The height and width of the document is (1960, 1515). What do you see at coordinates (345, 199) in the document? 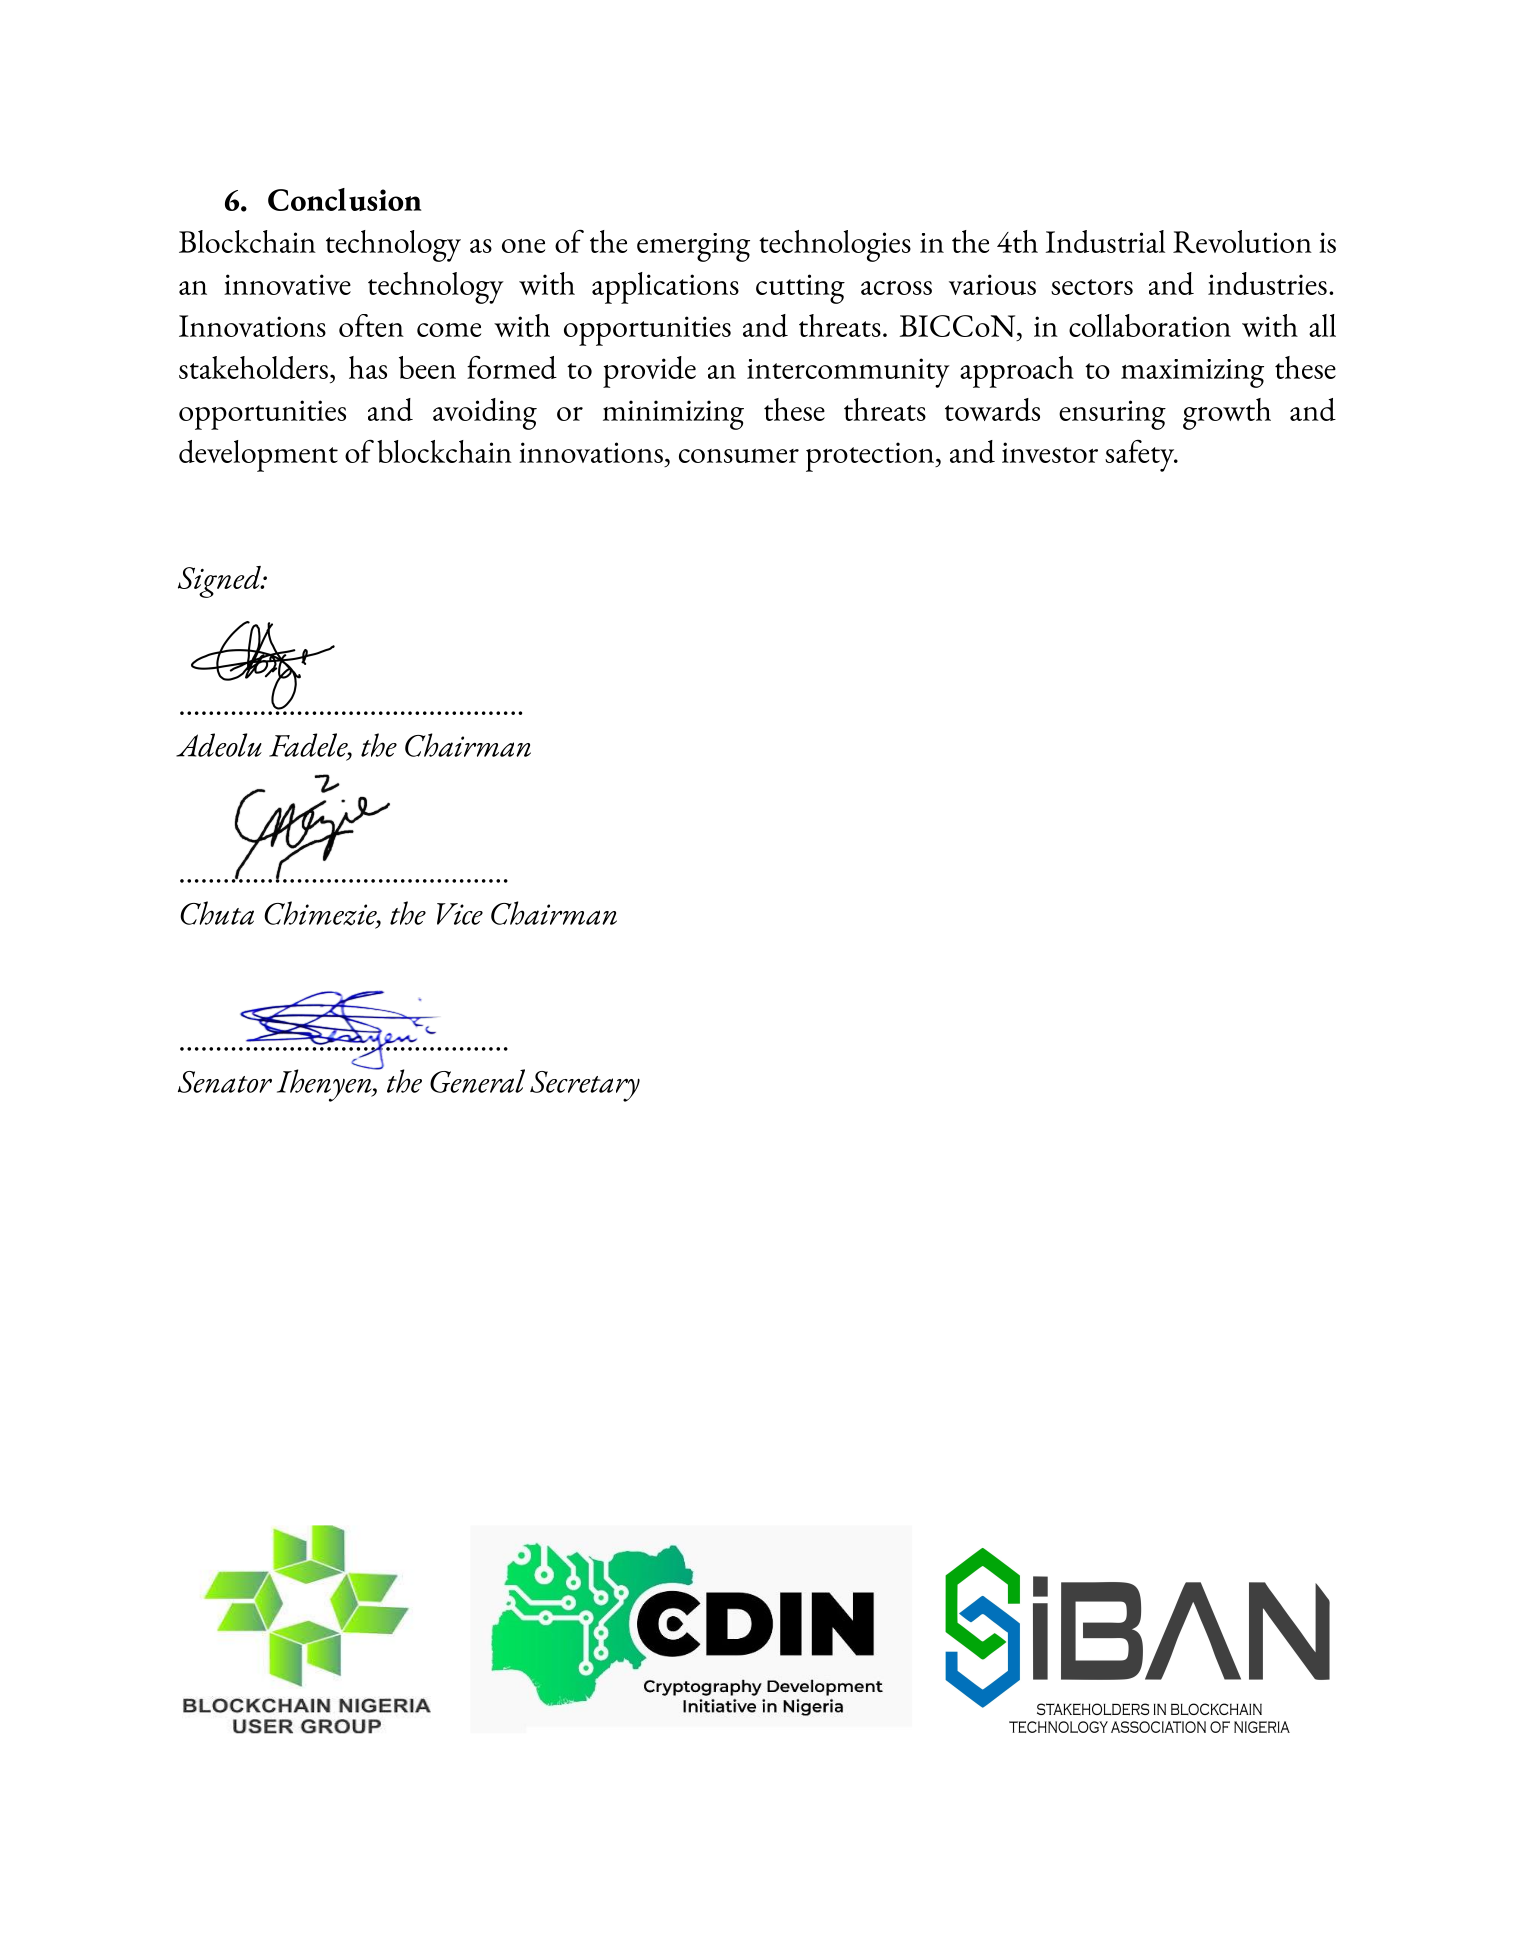
I see `Conclusion` at bounding box center [345, 199].
